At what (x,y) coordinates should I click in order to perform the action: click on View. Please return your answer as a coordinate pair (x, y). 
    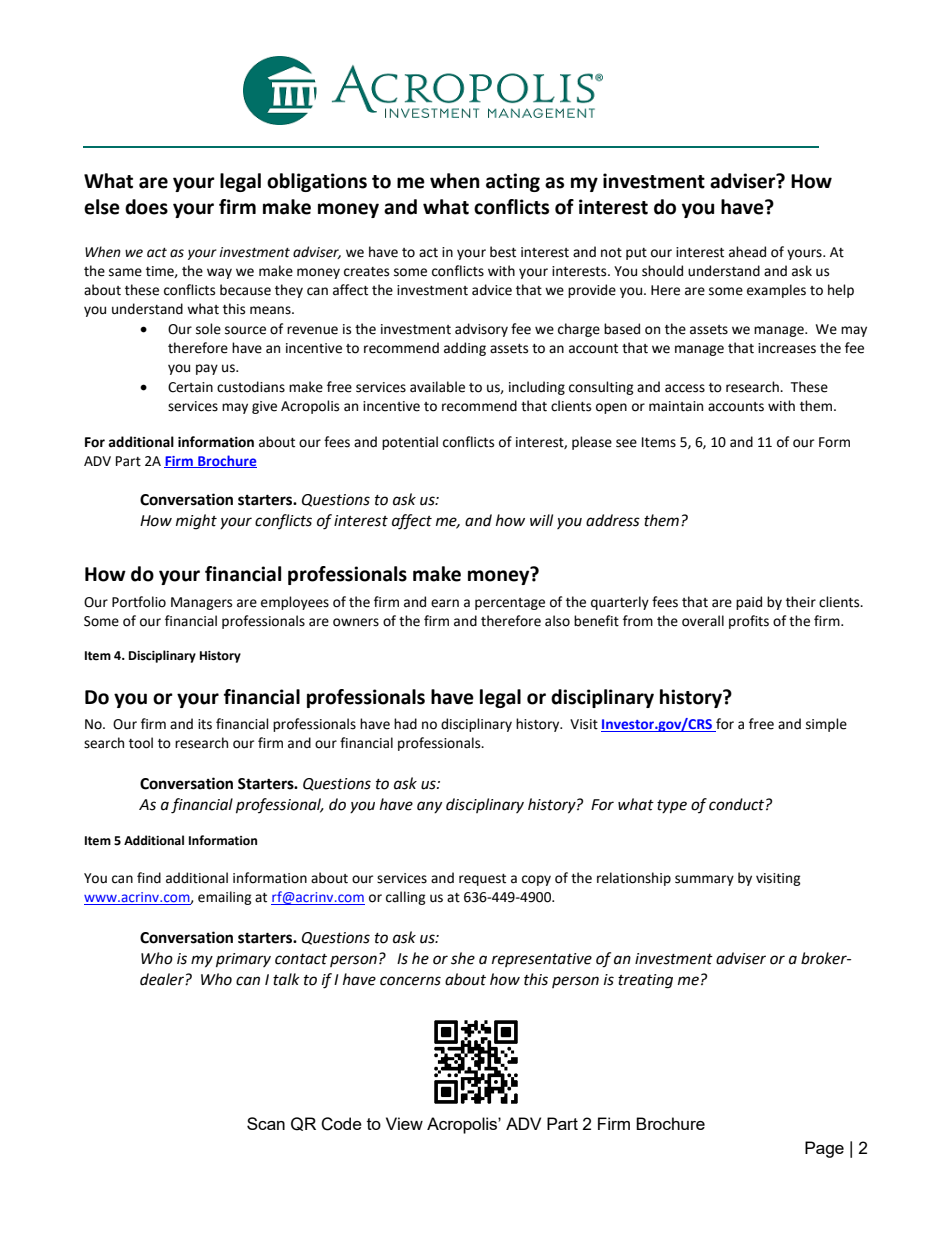
    Looking at the image, I should click on (404, 1123).
